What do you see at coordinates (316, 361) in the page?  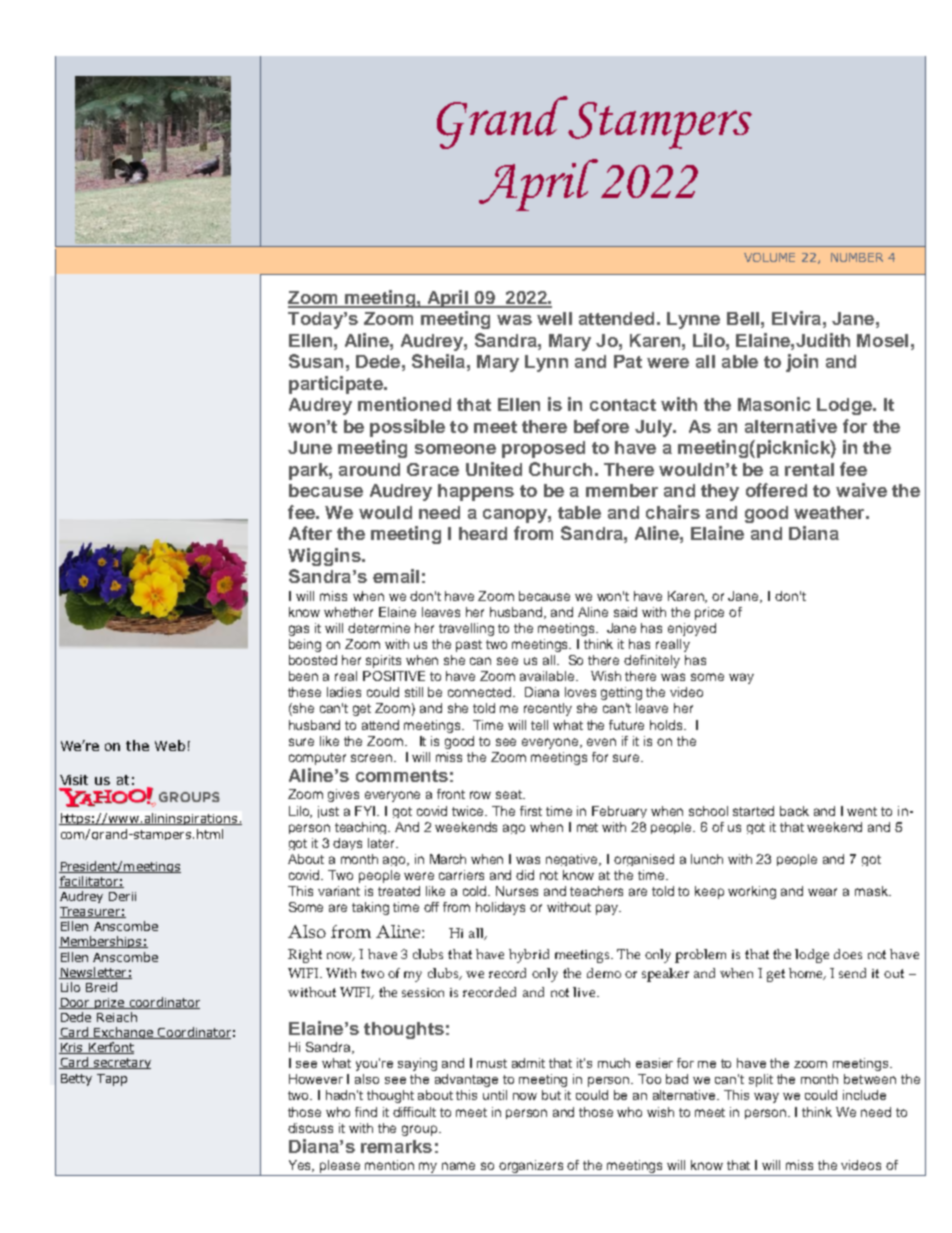 I see `Susan` at bounding box center [316, 361].
